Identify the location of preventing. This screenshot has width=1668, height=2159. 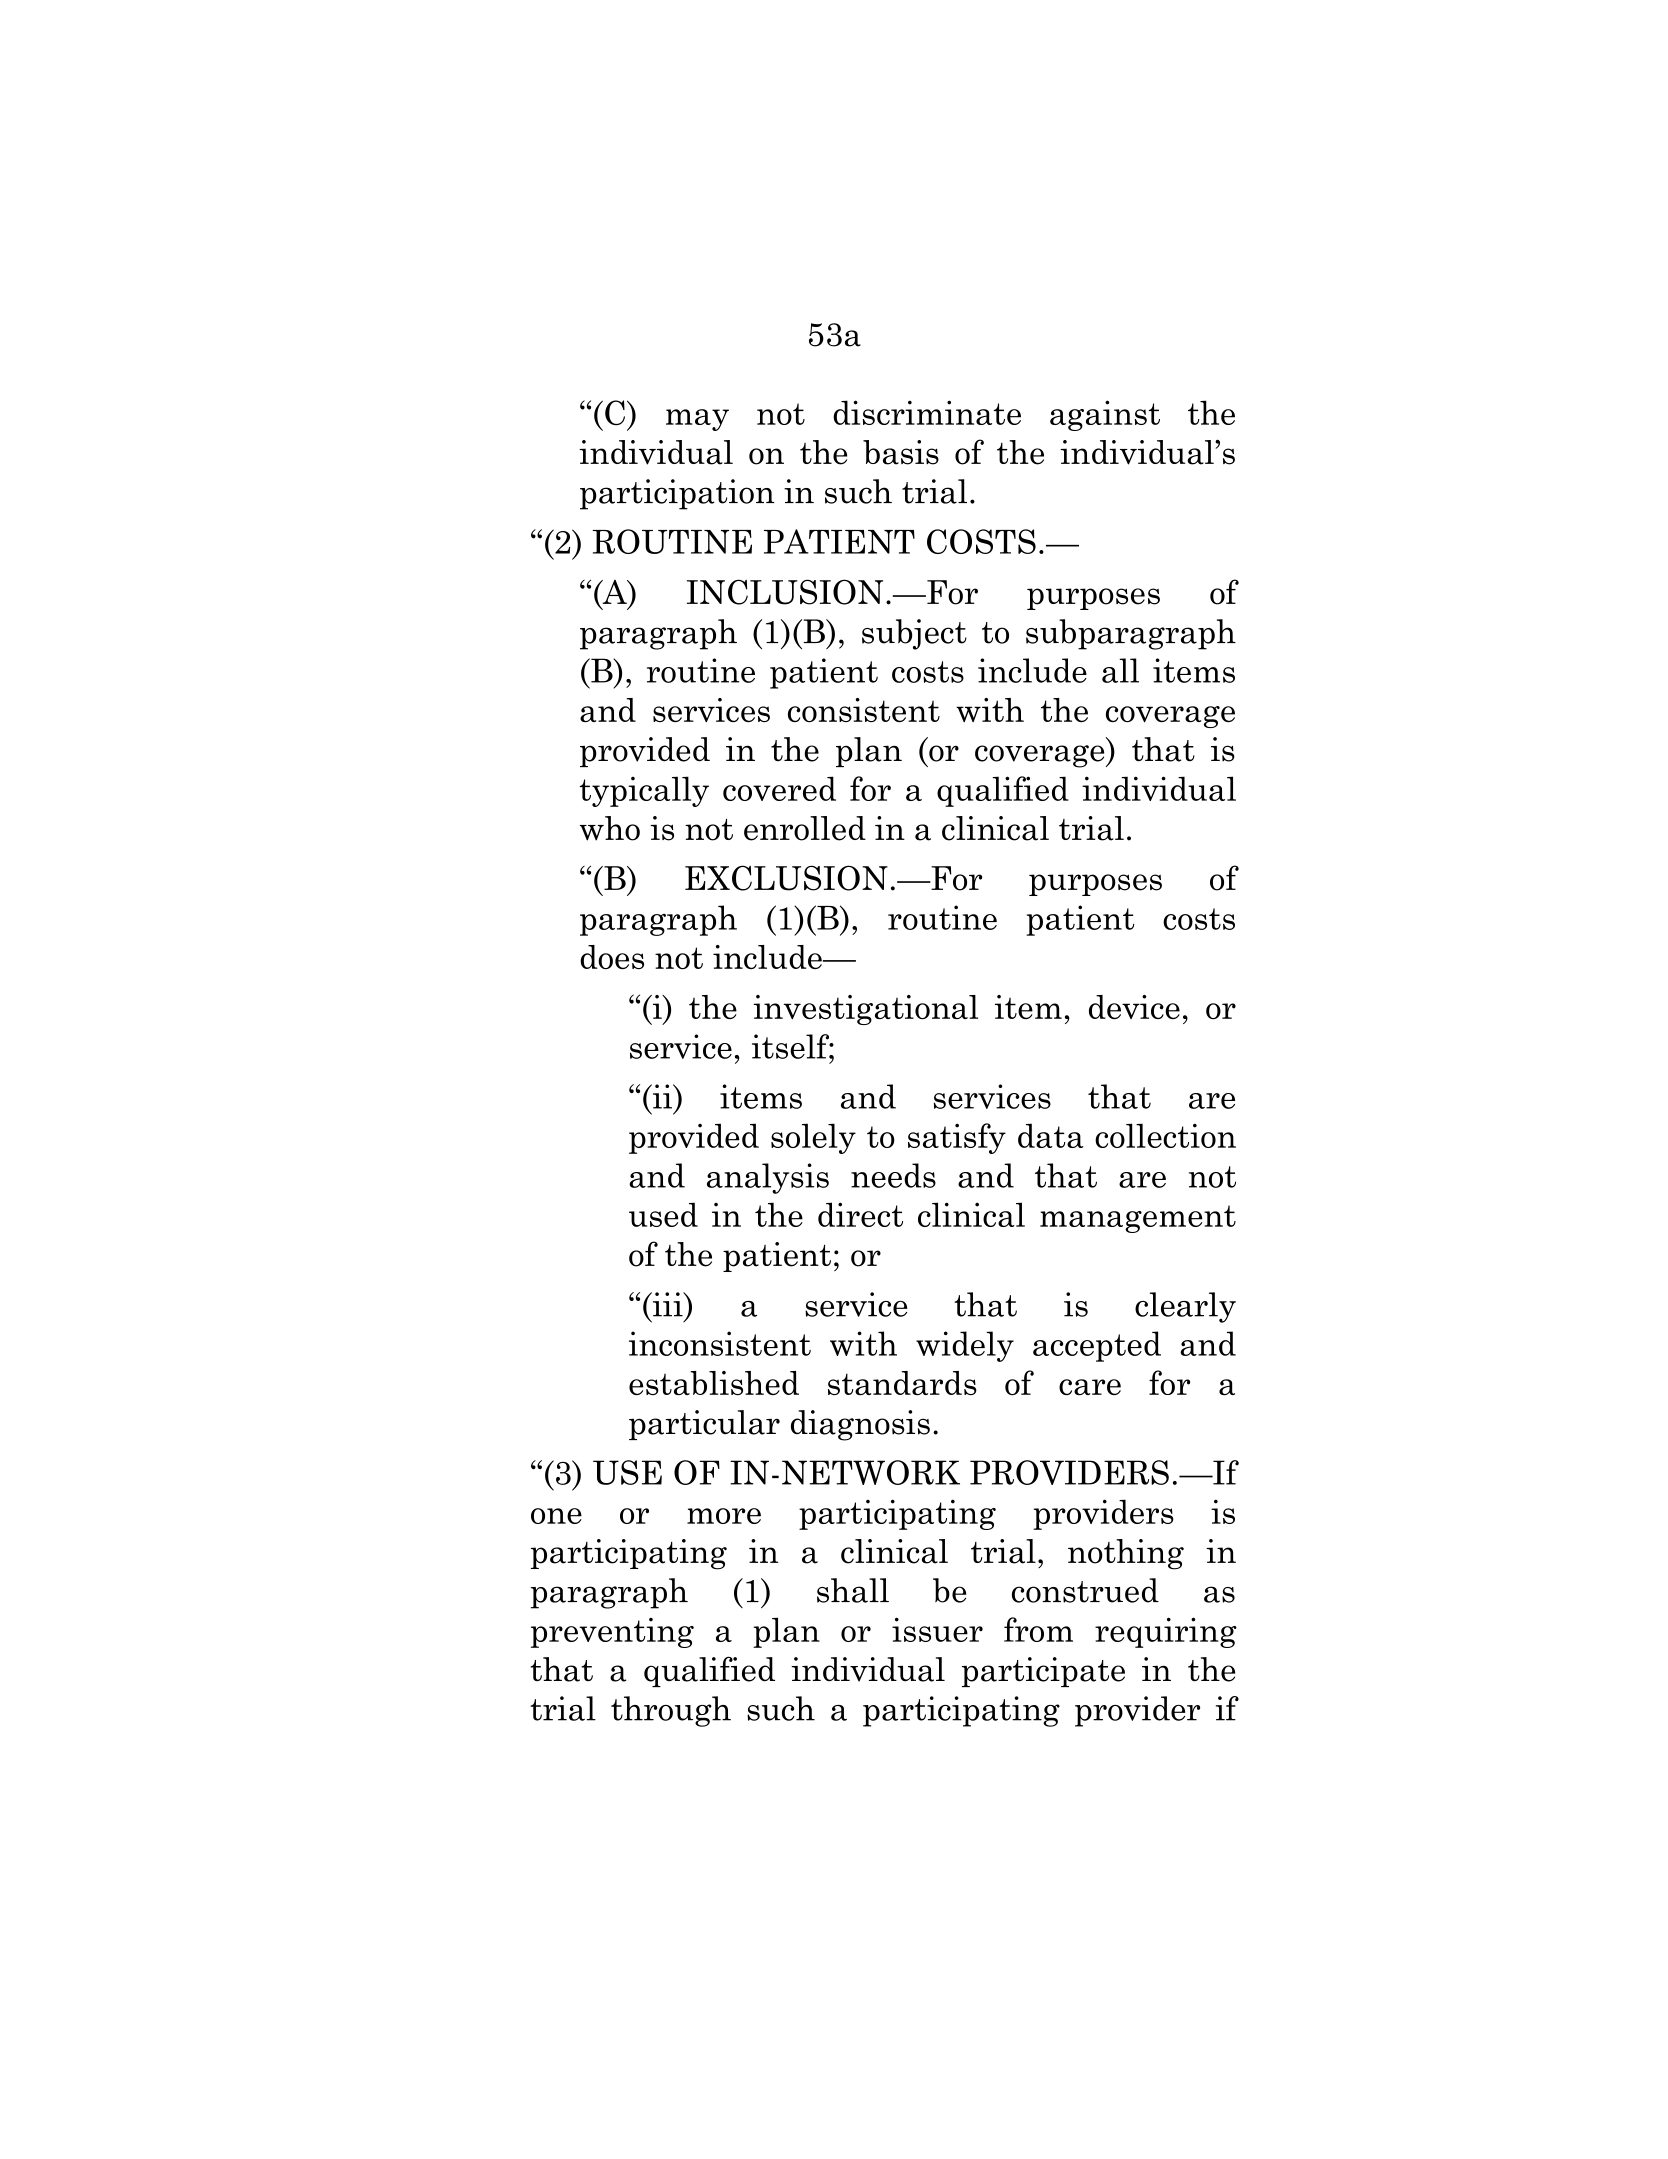
(612, 1633).
